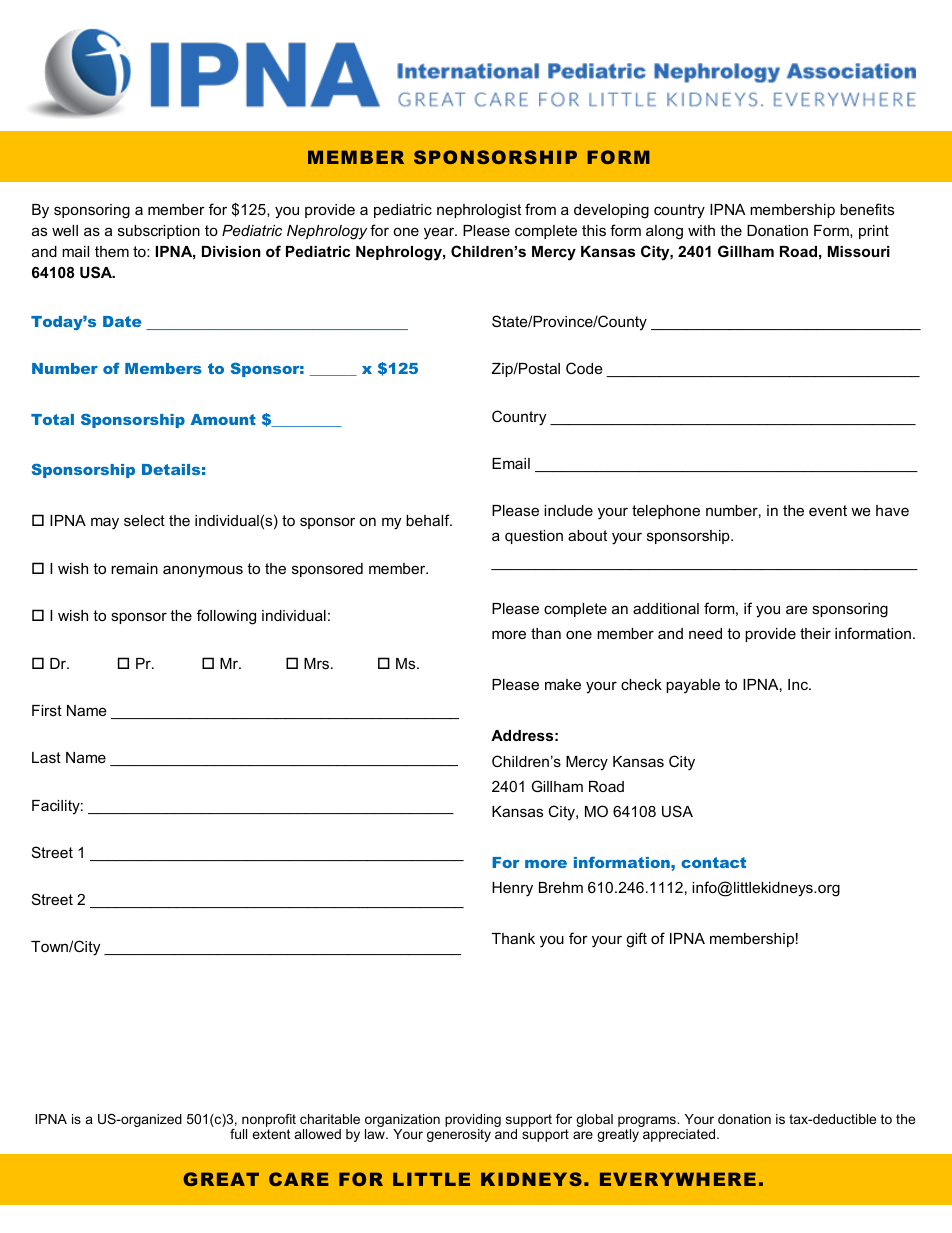 Image resolution: width=952 pixels, height=1233 pixels. I want to click on make, so click(563, 684).
